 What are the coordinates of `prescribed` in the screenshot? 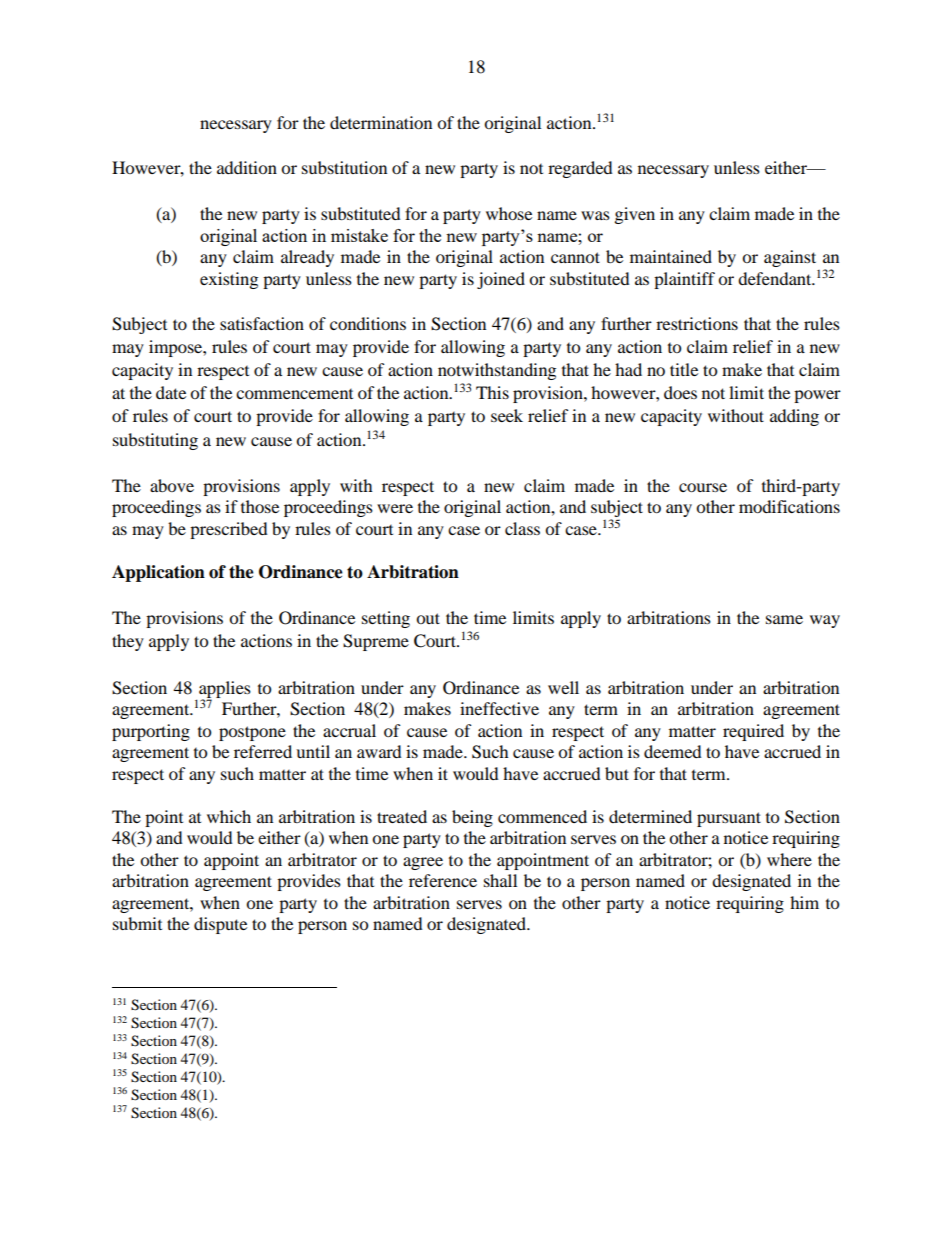 It's located at (229, 530).
